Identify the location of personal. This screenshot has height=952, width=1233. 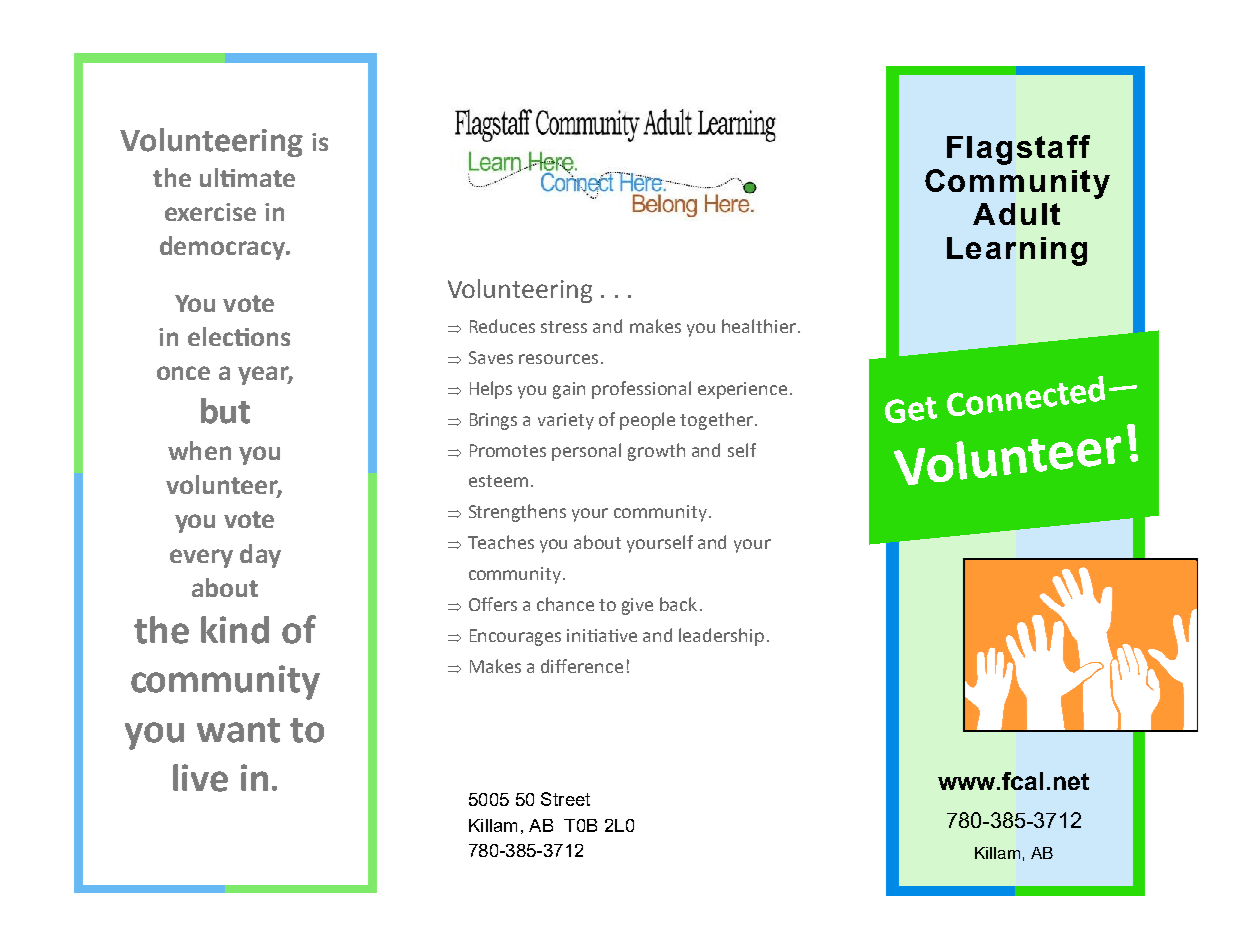
(586, 452).
